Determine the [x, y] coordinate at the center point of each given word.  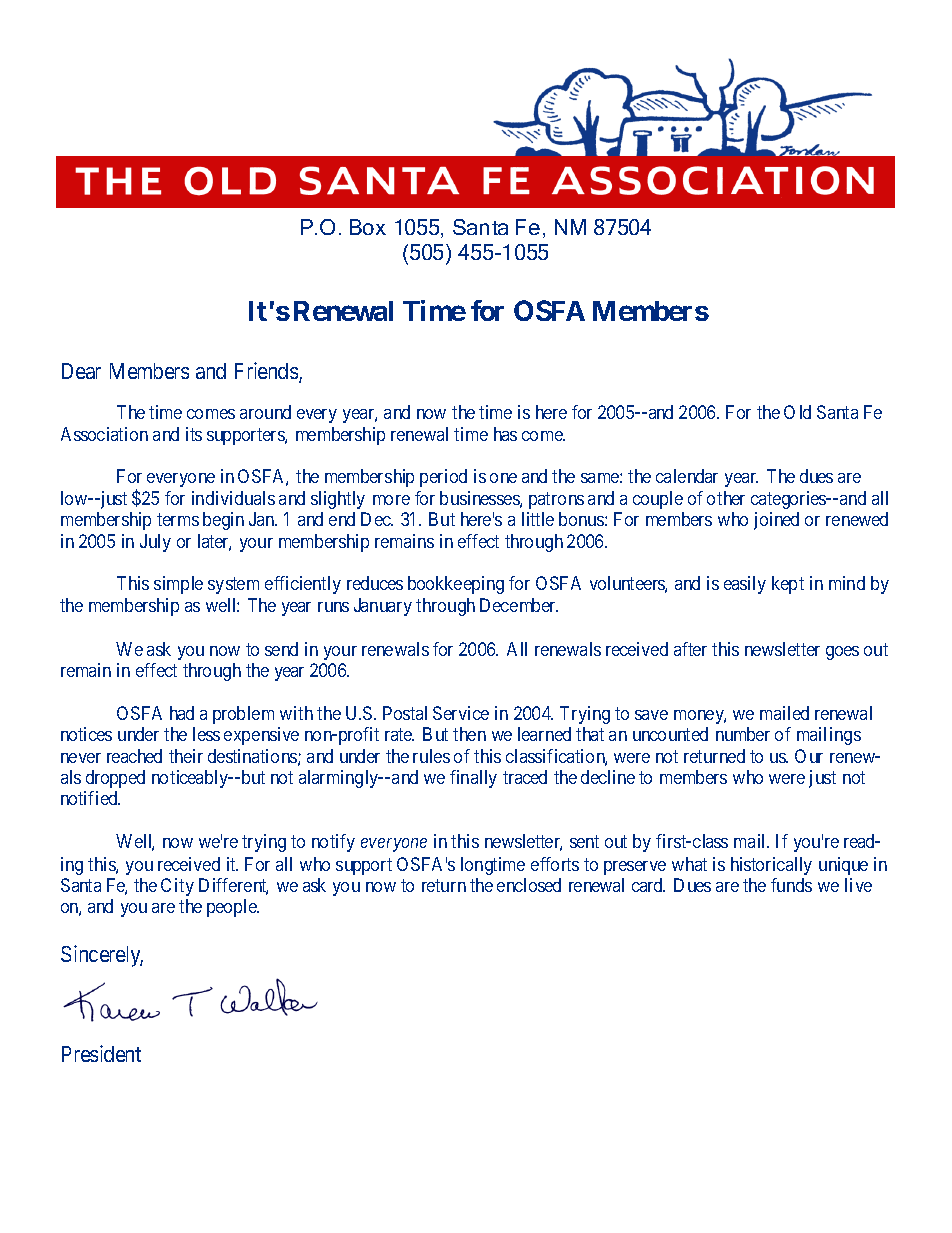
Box [368, 227]
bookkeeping [456, 585]
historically [771, 866]
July [155, 543]
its [194, 434]
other [726, 498]
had [182, 713]
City [177, 887]
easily [745, 585]
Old [797, 412]
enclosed [529, 885]
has [505, 434]
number [743, 734]
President [101, 1053]
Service [461, 713]
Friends [267, 372]
